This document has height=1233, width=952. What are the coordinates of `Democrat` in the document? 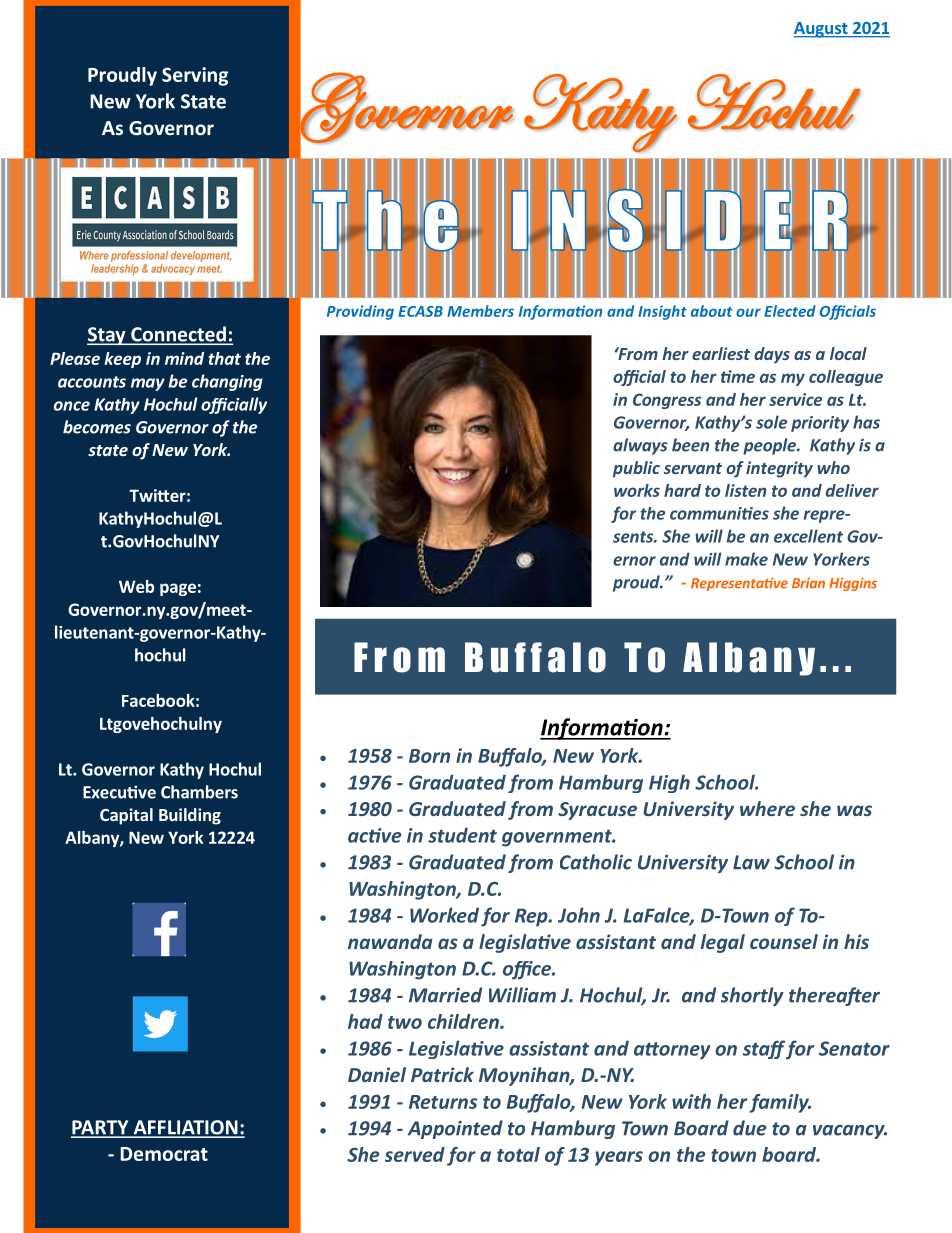 It's located at (164, 1154).
